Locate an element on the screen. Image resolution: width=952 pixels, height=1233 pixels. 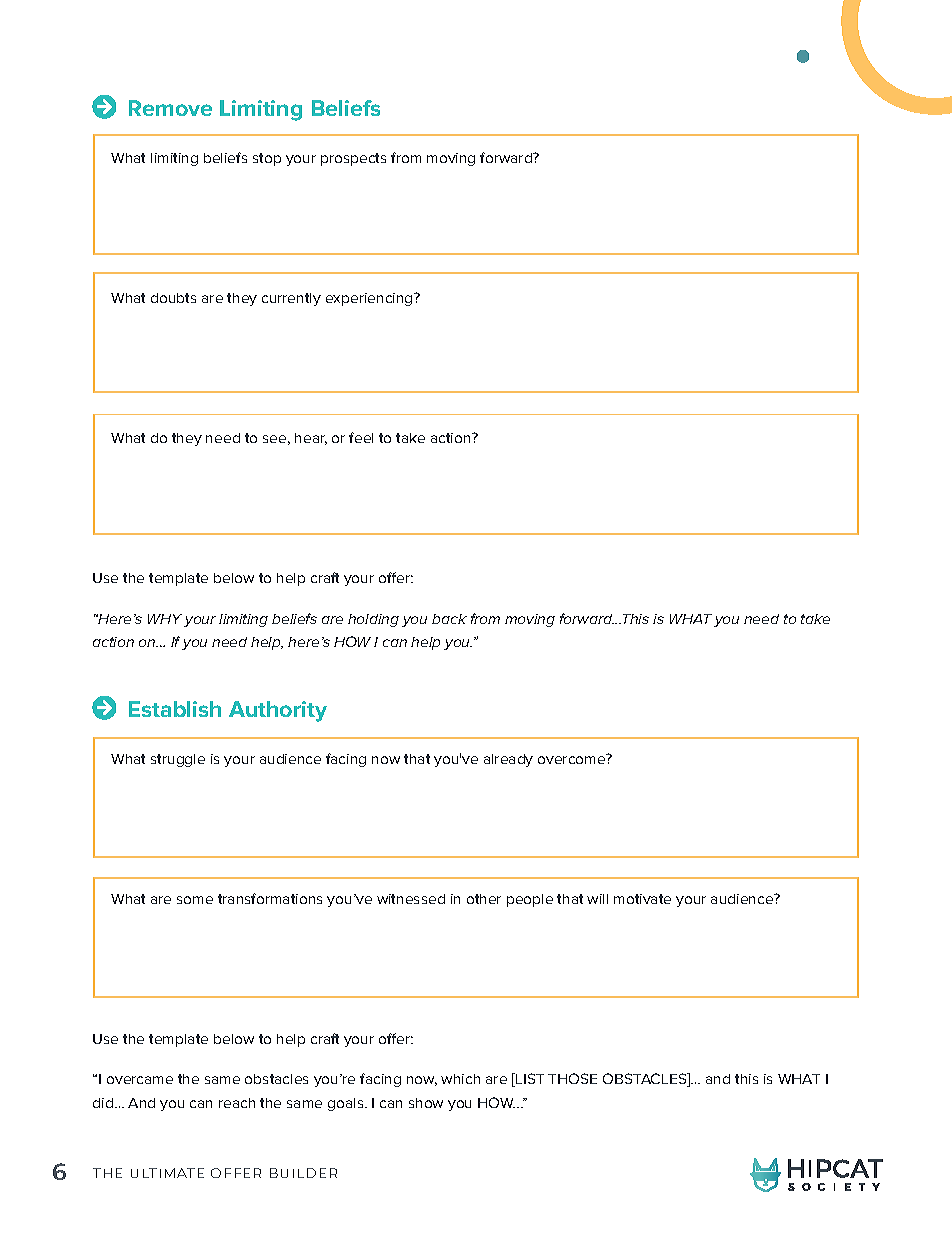
prospects is located at coordinates (353, 159).
